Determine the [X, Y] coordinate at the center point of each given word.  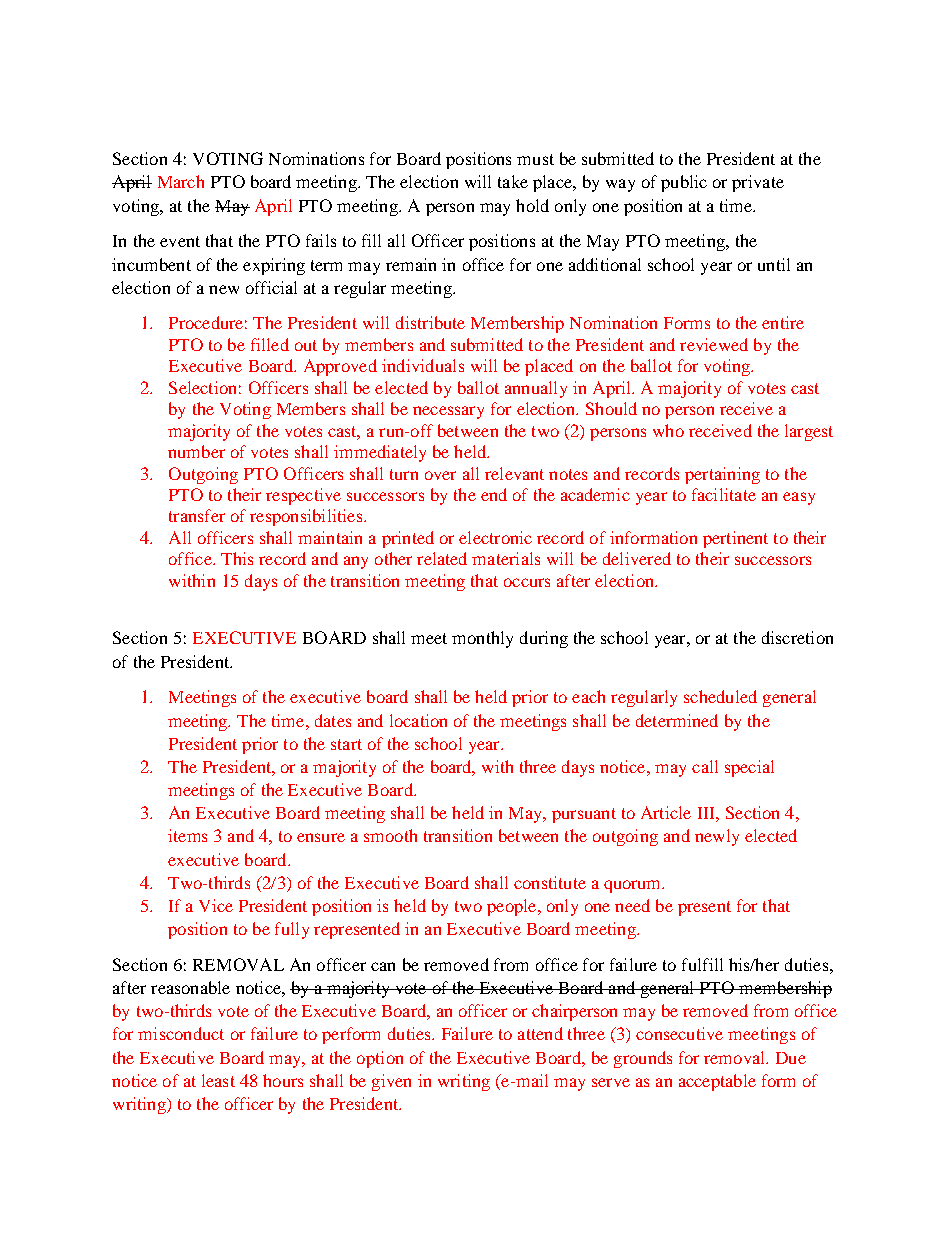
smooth [390, 835]
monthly [482, 639]
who [668, 430]
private [758, 183]
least [218, 1080]
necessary [448, 412]
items [187, 835]
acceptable [717, 1082]
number [196, 451]
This [237, 558]
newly [717, 837]
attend [540, 1033]
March [181, 181]
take [513, 181]
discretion [797, 637]
